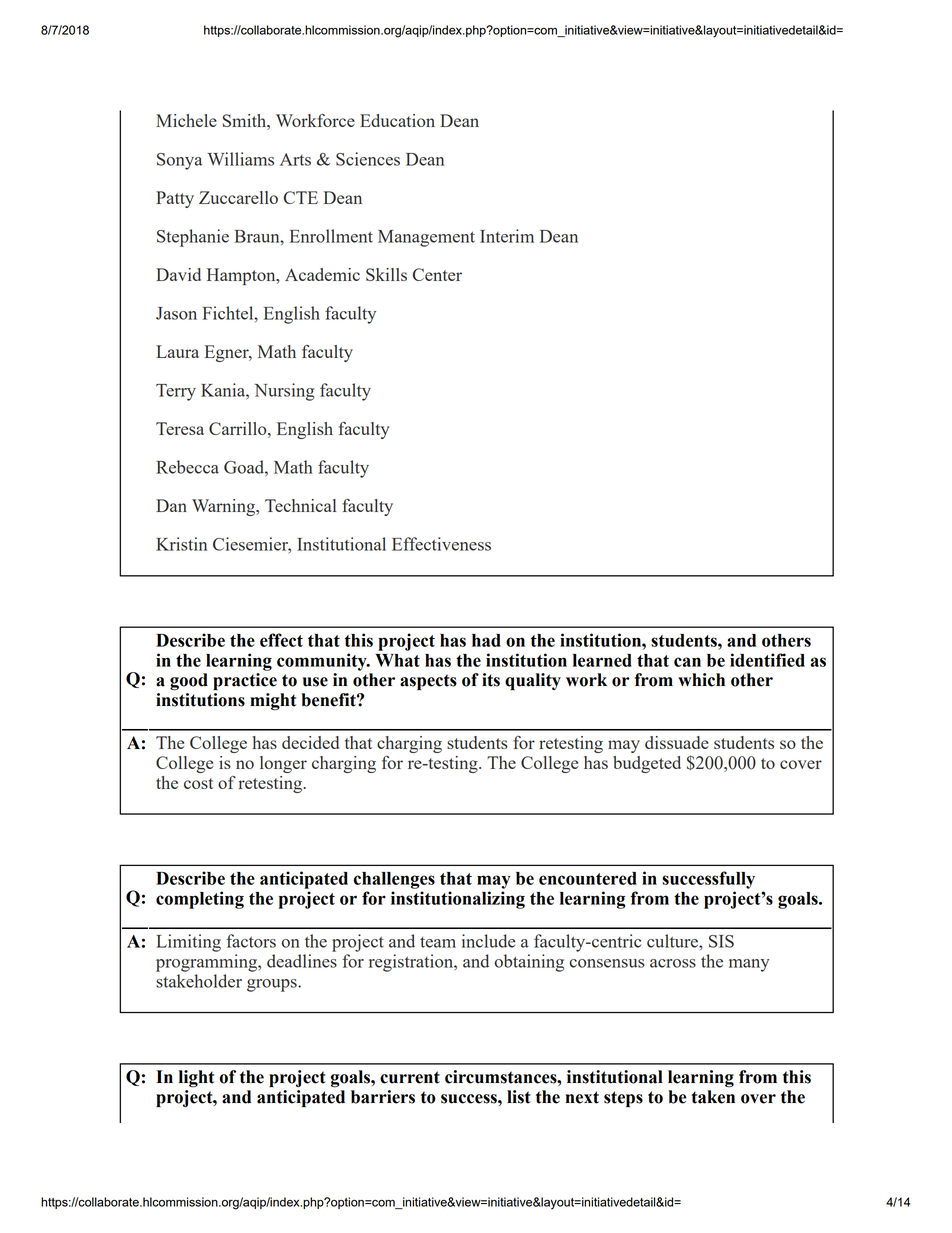  Describe the element at coordinates (284, 392) in the screenshot. I see `Nursing` at that location.
